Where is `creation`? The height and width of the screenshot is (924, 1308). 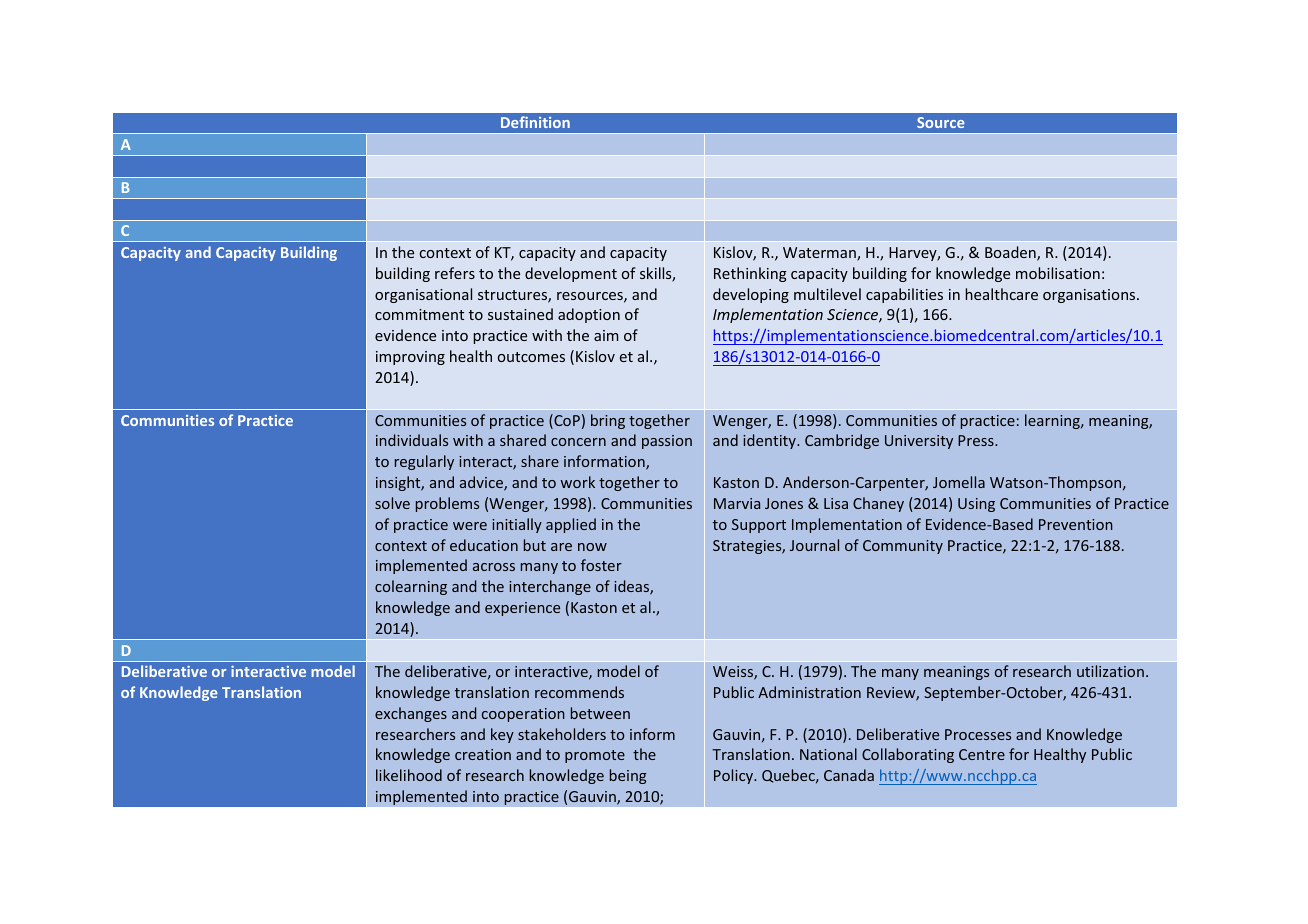
creation is located at coordinates (483, 754).
